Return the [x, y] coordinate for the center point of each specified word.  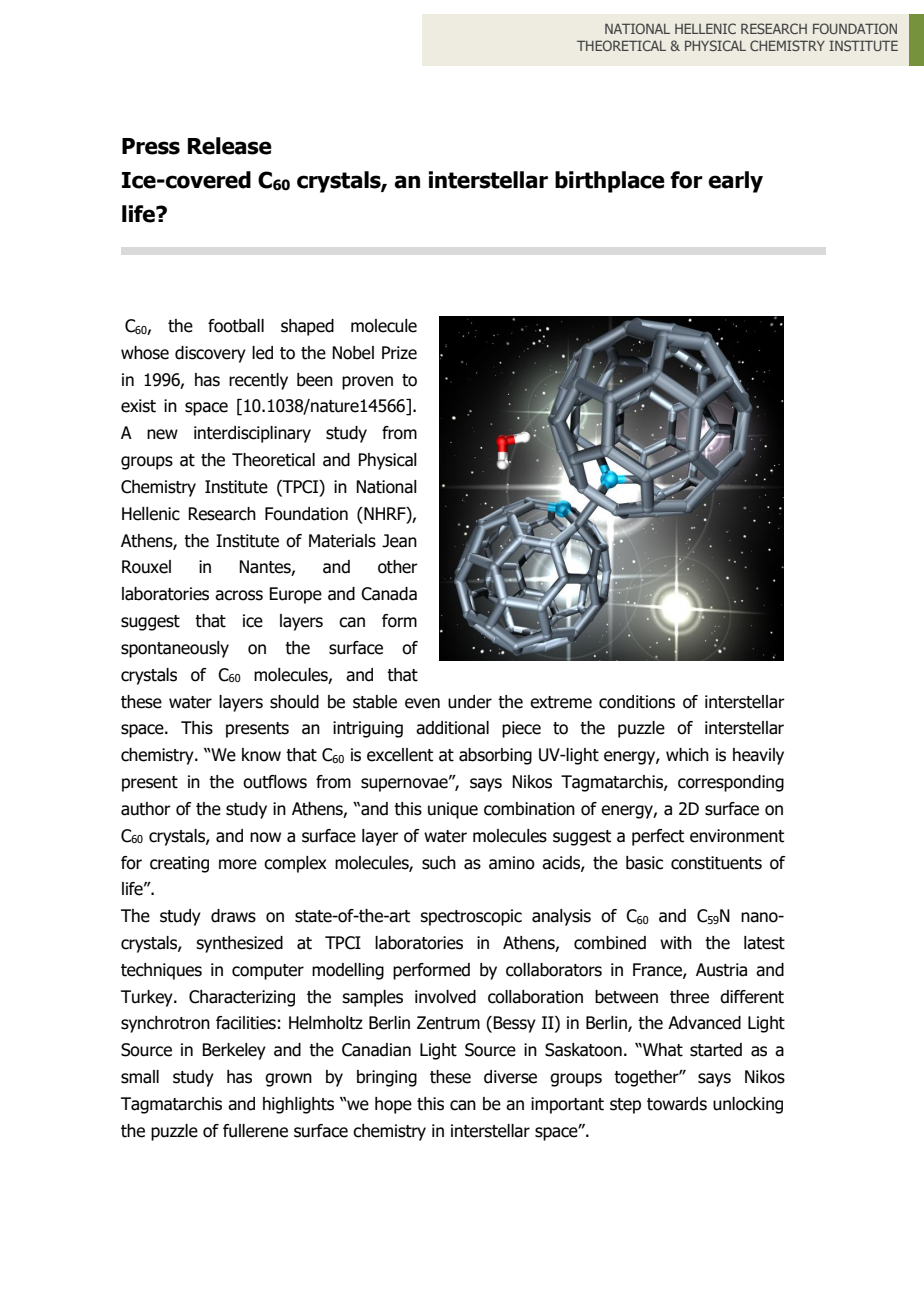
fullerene [255, 1131]
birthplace [610, 182]
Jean [399, 541]
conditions [637, 702]
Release [230, 146]
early [735, 182]
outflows [275, 782]
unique [453, 810]
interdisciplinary [252, 434]
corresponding [731, 783]
